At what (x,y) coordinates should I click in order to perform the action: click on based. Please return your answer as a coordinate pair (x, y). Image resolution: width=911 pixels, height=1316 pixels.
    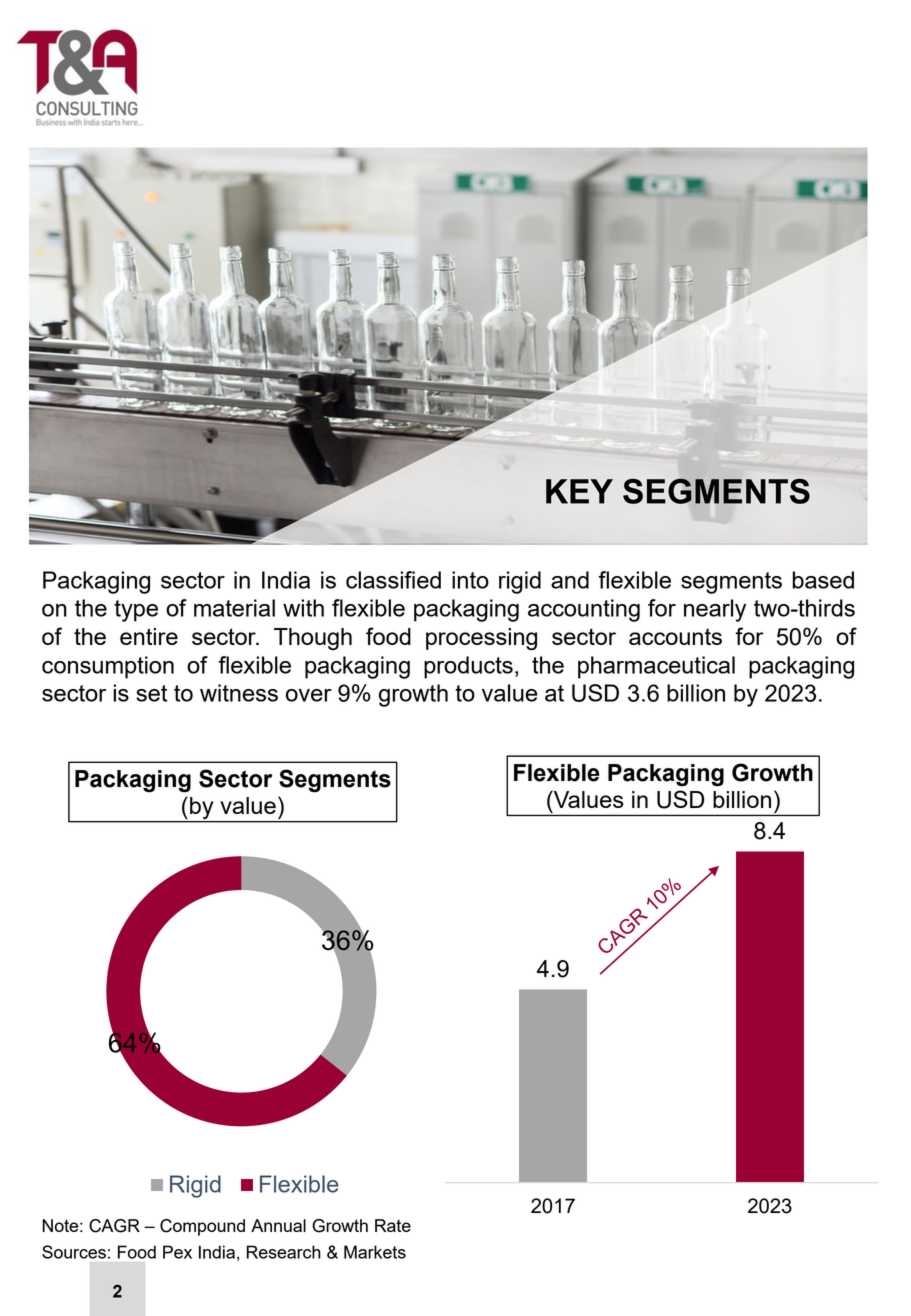
    Looking at the image, I should click on (823, 580).
